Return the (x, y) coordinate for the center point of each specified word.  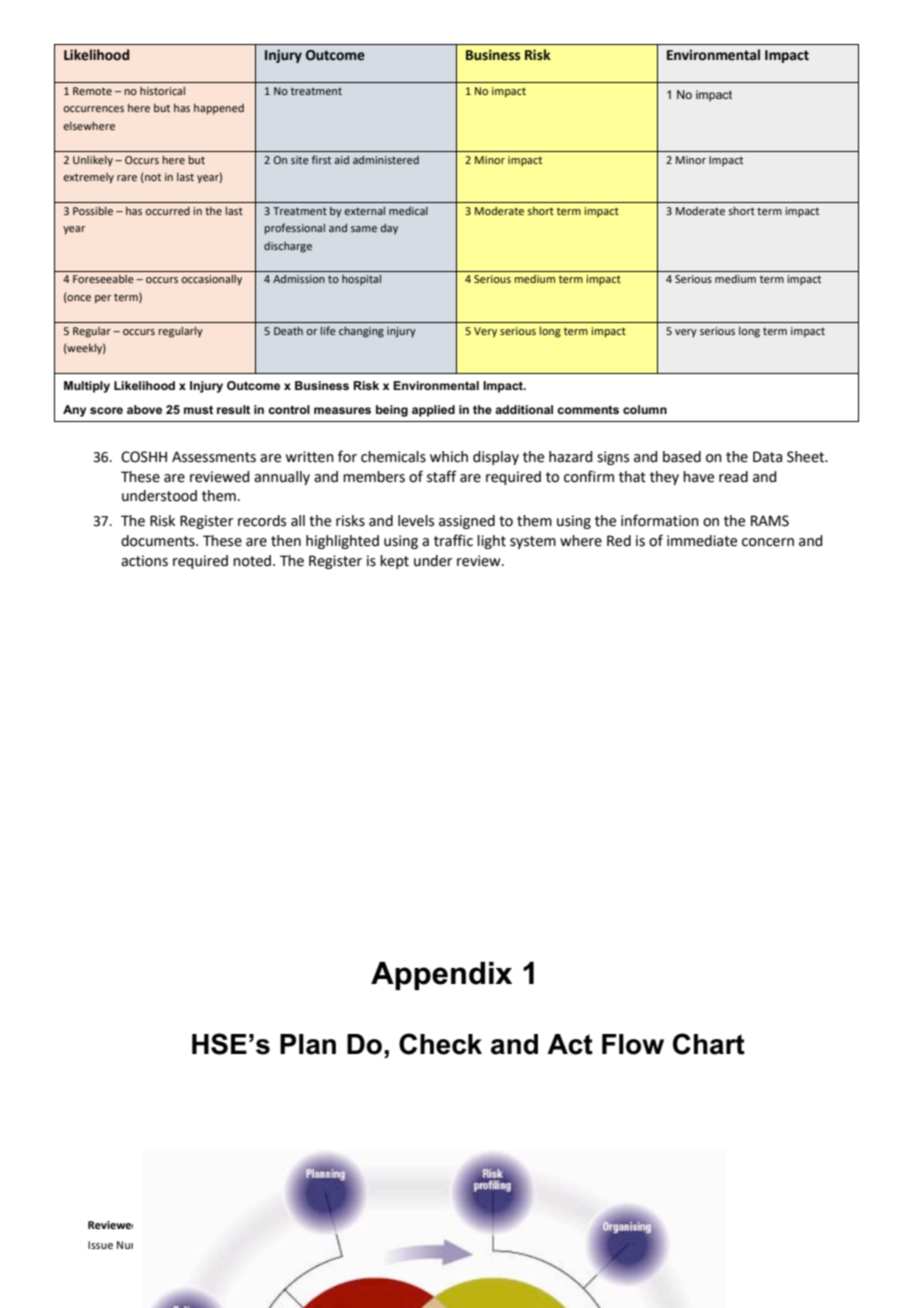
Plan (308, 1044)
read (733, 477)
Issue (100, 1245)
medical (408, 211)
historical (162, 91)
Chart (709, 1044)
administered (386, 160)
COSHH (144, 457)
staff (442, 476)
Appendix (441, 976)
